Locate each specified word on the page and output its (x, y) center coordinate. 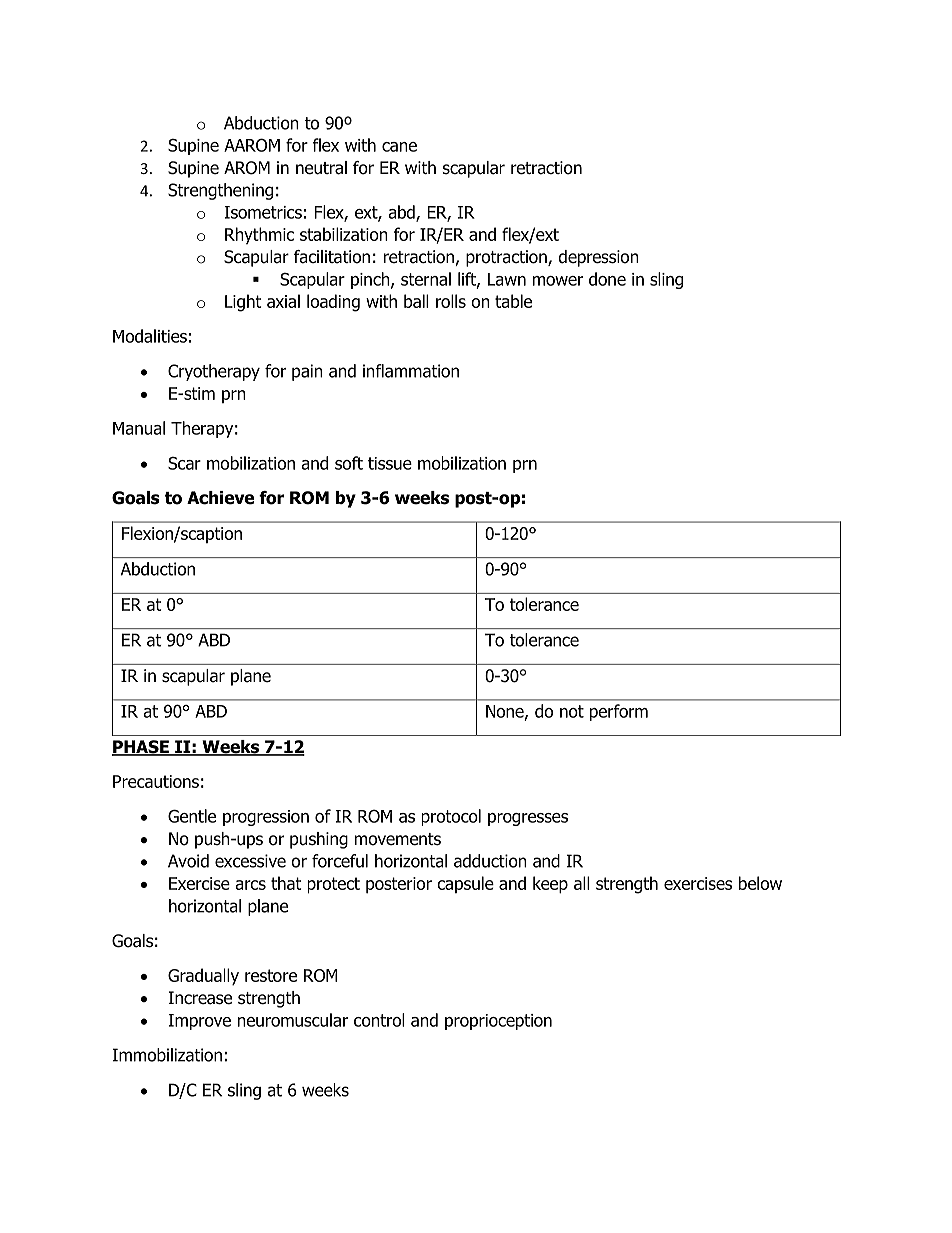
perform (619, 712)
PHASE (141, 748)
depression (598, 258)
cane (399, 147)
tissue (390, 463)
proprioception (498, 1022)
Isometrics (263, 212)
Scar (184, 463)
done (607, 279)
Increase (200, 998)
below (760, 883)
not (572, 711)
